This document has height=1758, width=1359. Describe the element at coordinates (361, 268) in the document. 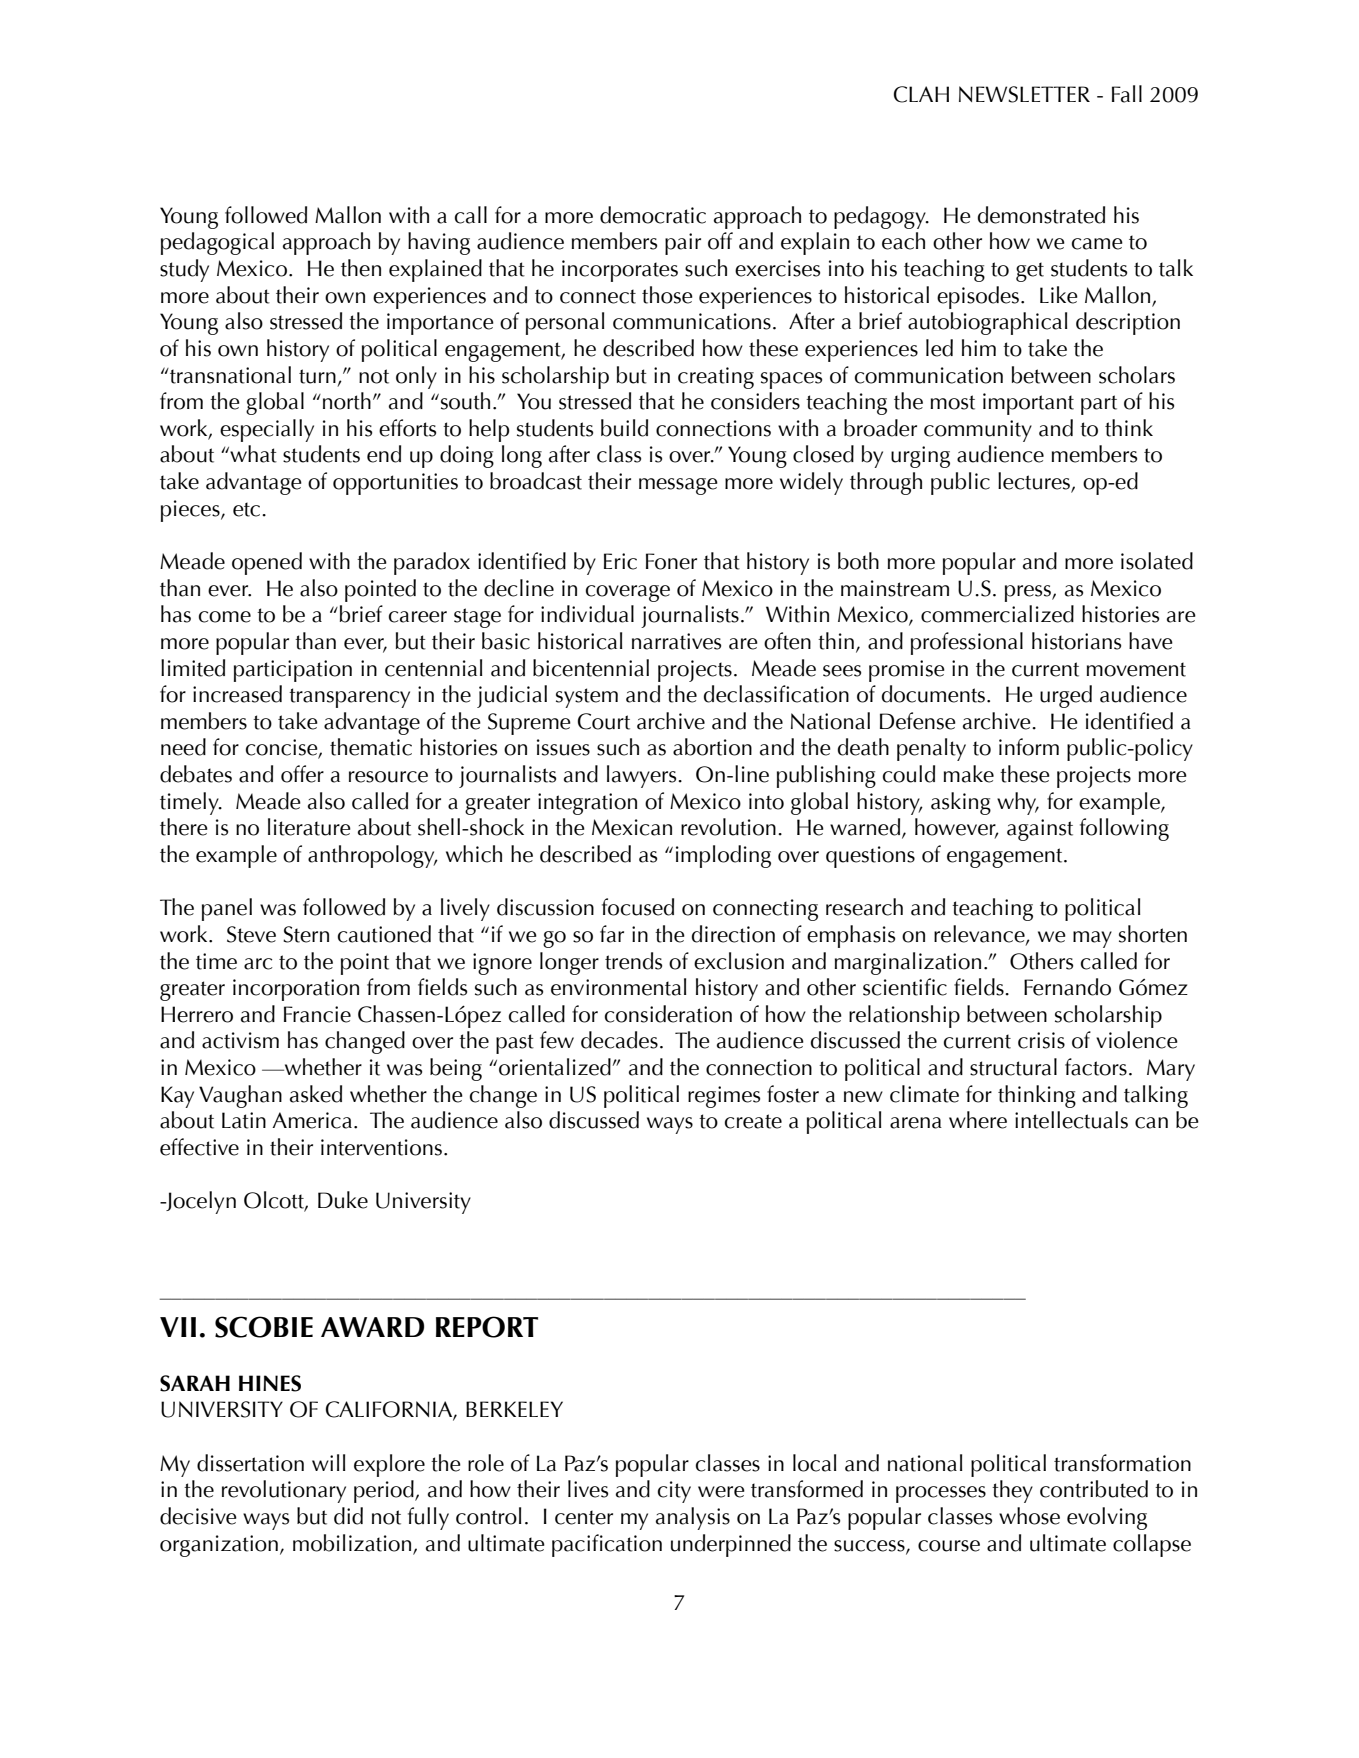

I see `then` at that location.
